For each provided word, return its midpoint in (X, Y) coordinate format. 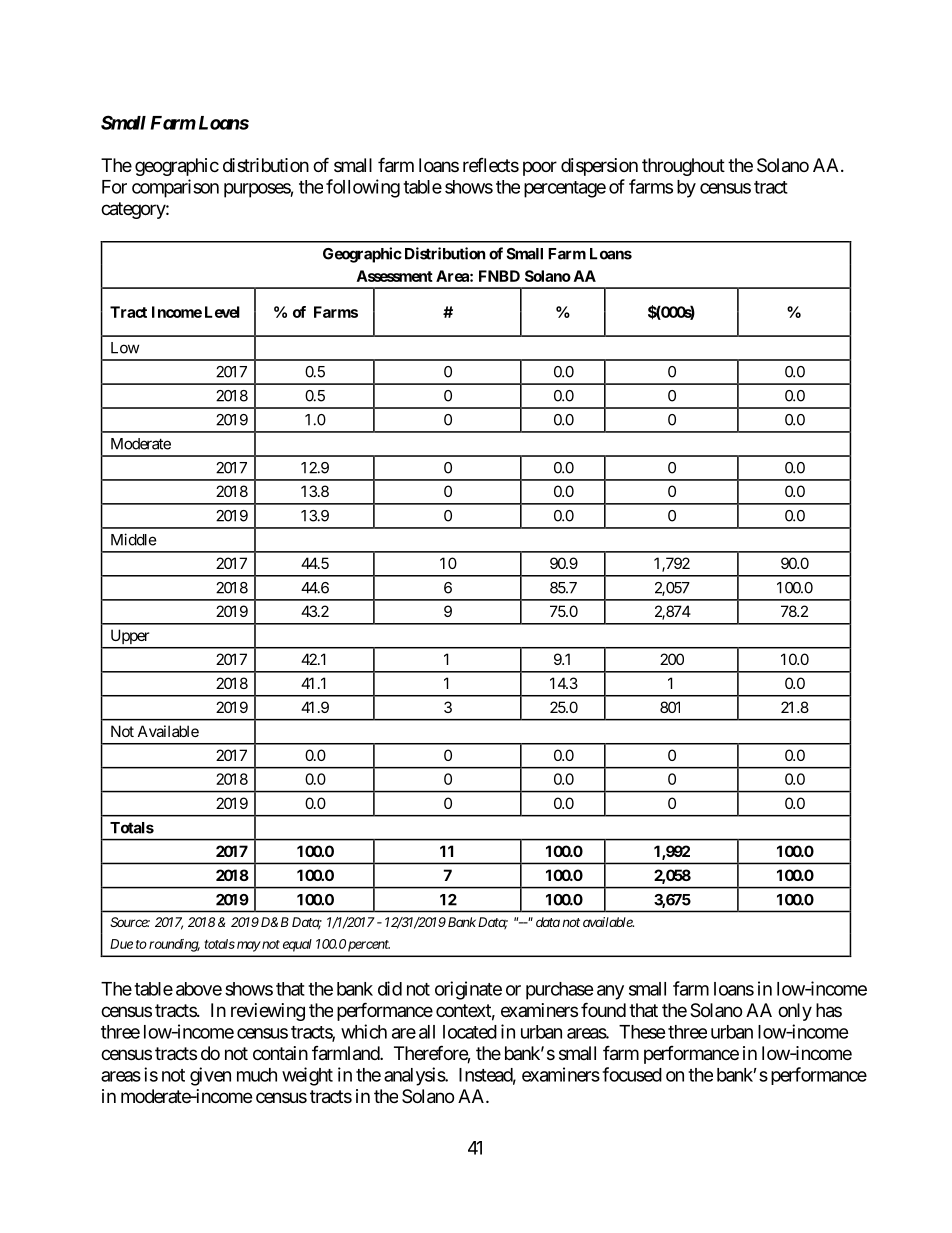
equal (297, 945)
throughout (683, 167)
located (470, 1032)
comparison (175, 188)
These (642, 1032)
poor (540, 168)
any (610, 992)
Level (222, 312)
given (210, 1076)
